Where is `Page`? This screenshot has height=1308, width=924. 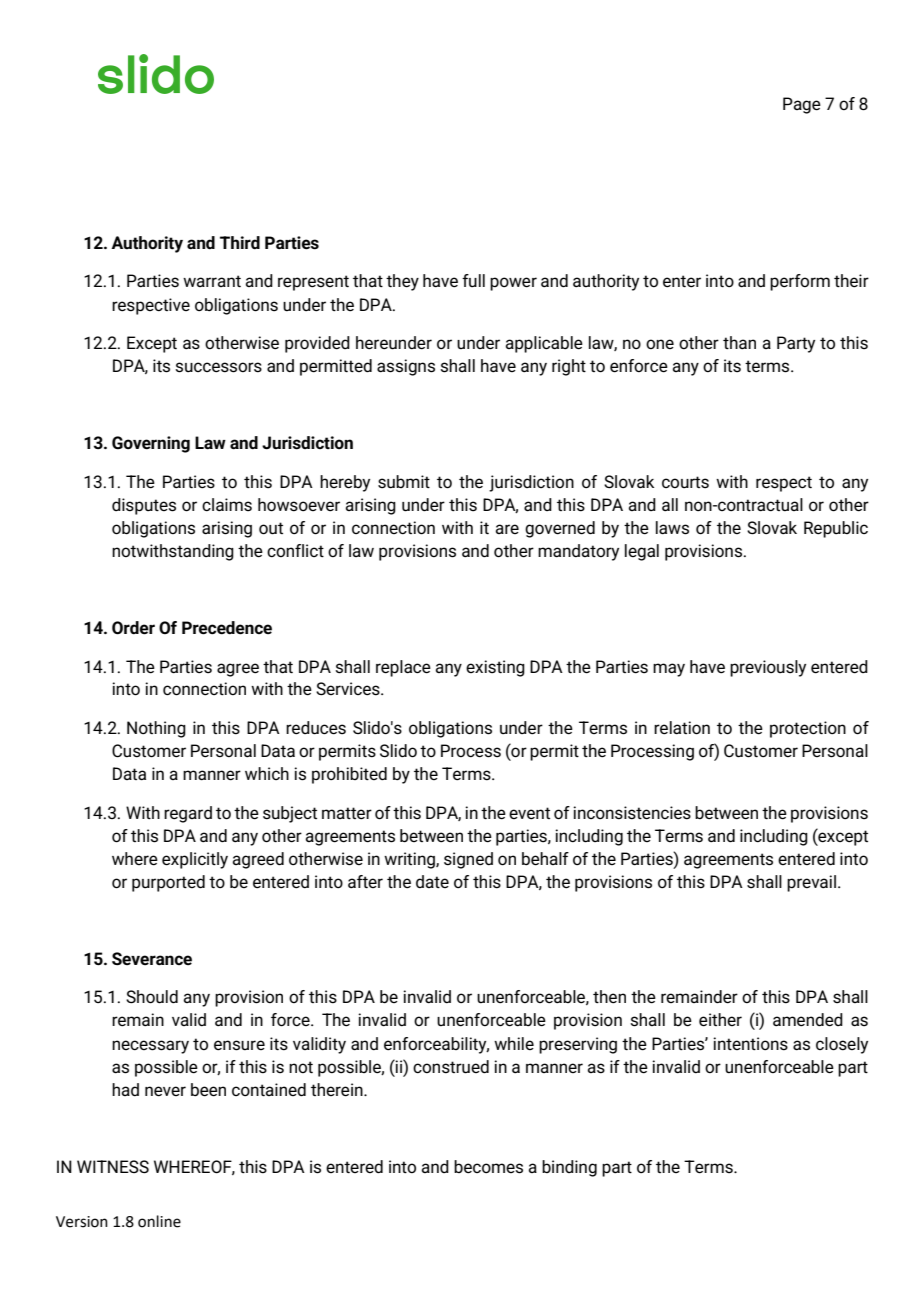 Page is located at coordinates (802, 105).
